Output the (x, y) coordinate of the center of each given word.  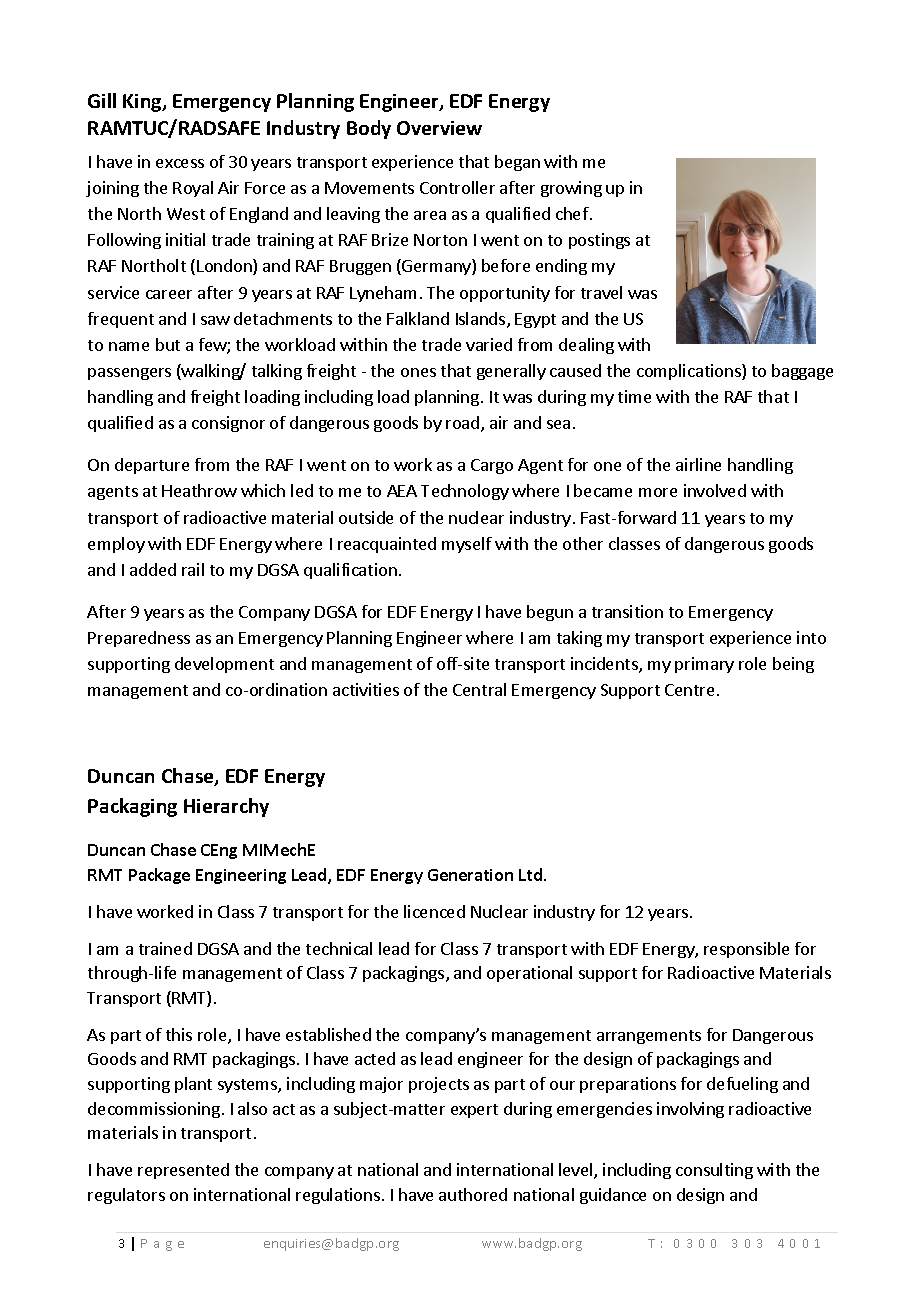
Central (479, 689)
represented (183, 1171)
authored (473, 1194)
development (224, 665)
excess (180, 163)
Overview (439, 128)
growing (571, 189)
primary (704, 665)
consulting (714, 1171)
